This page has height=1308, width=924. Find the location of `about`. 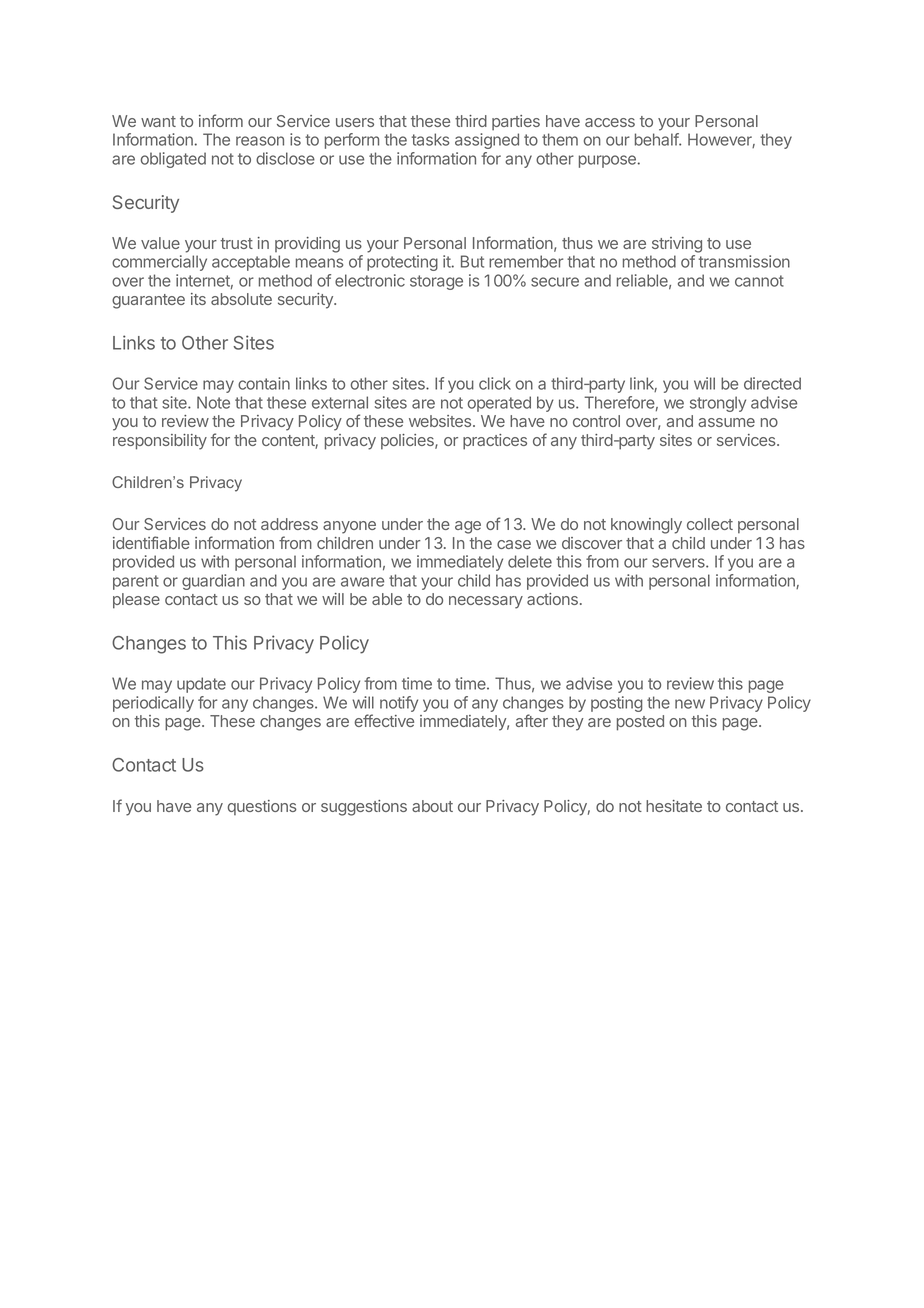

about is located at coordinates (432, 806).
